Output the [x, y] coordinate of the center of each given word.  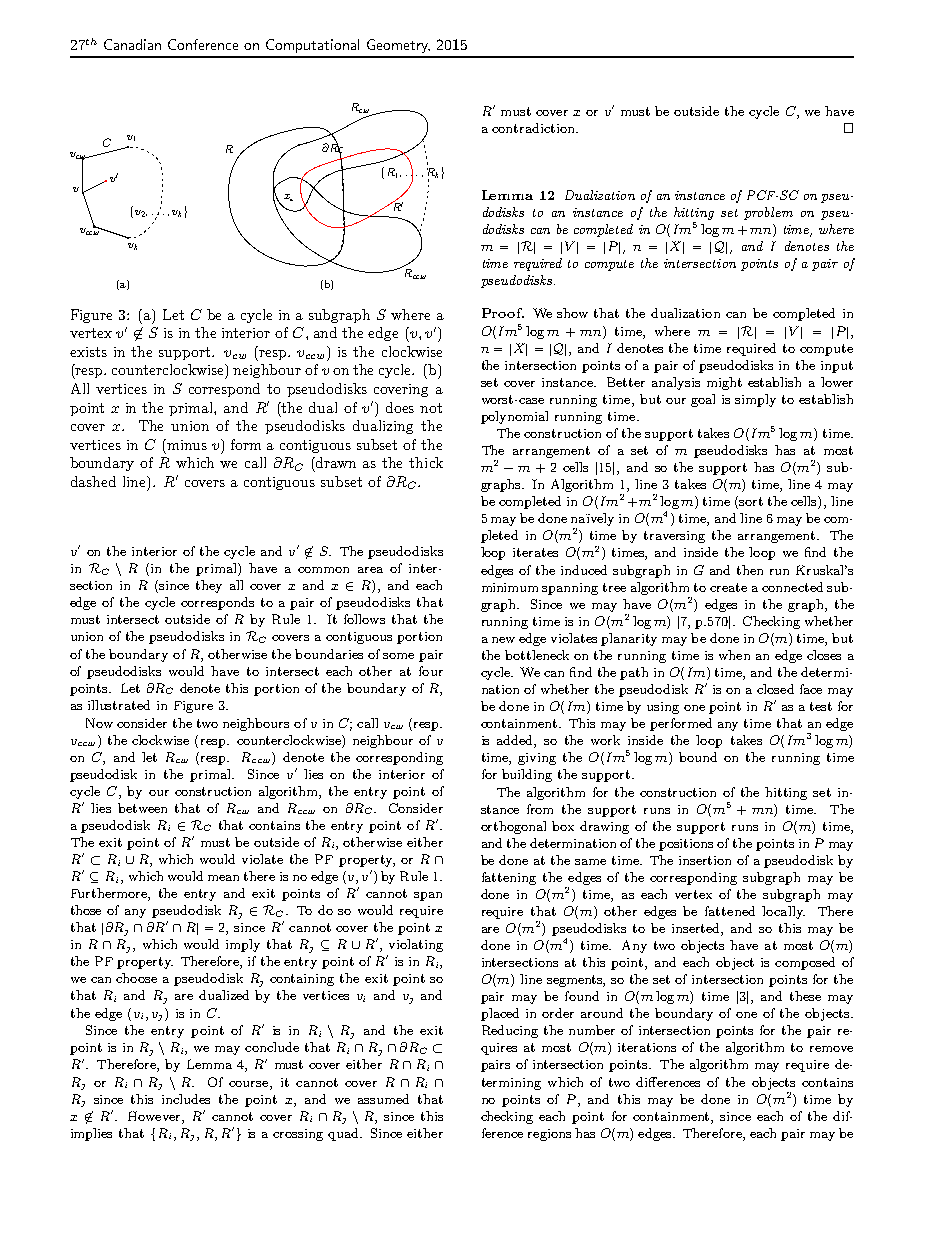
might [724, 383]
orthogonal [513, 827]
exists [88, 352]
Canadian [132, 44]
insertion [705, 860]
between [142, 808]
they [209, 586]
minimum [510, 587]
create [728, 587]
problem [768, 213]
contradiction [534, 128]
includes [186, 1099]
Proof [503, 313]
